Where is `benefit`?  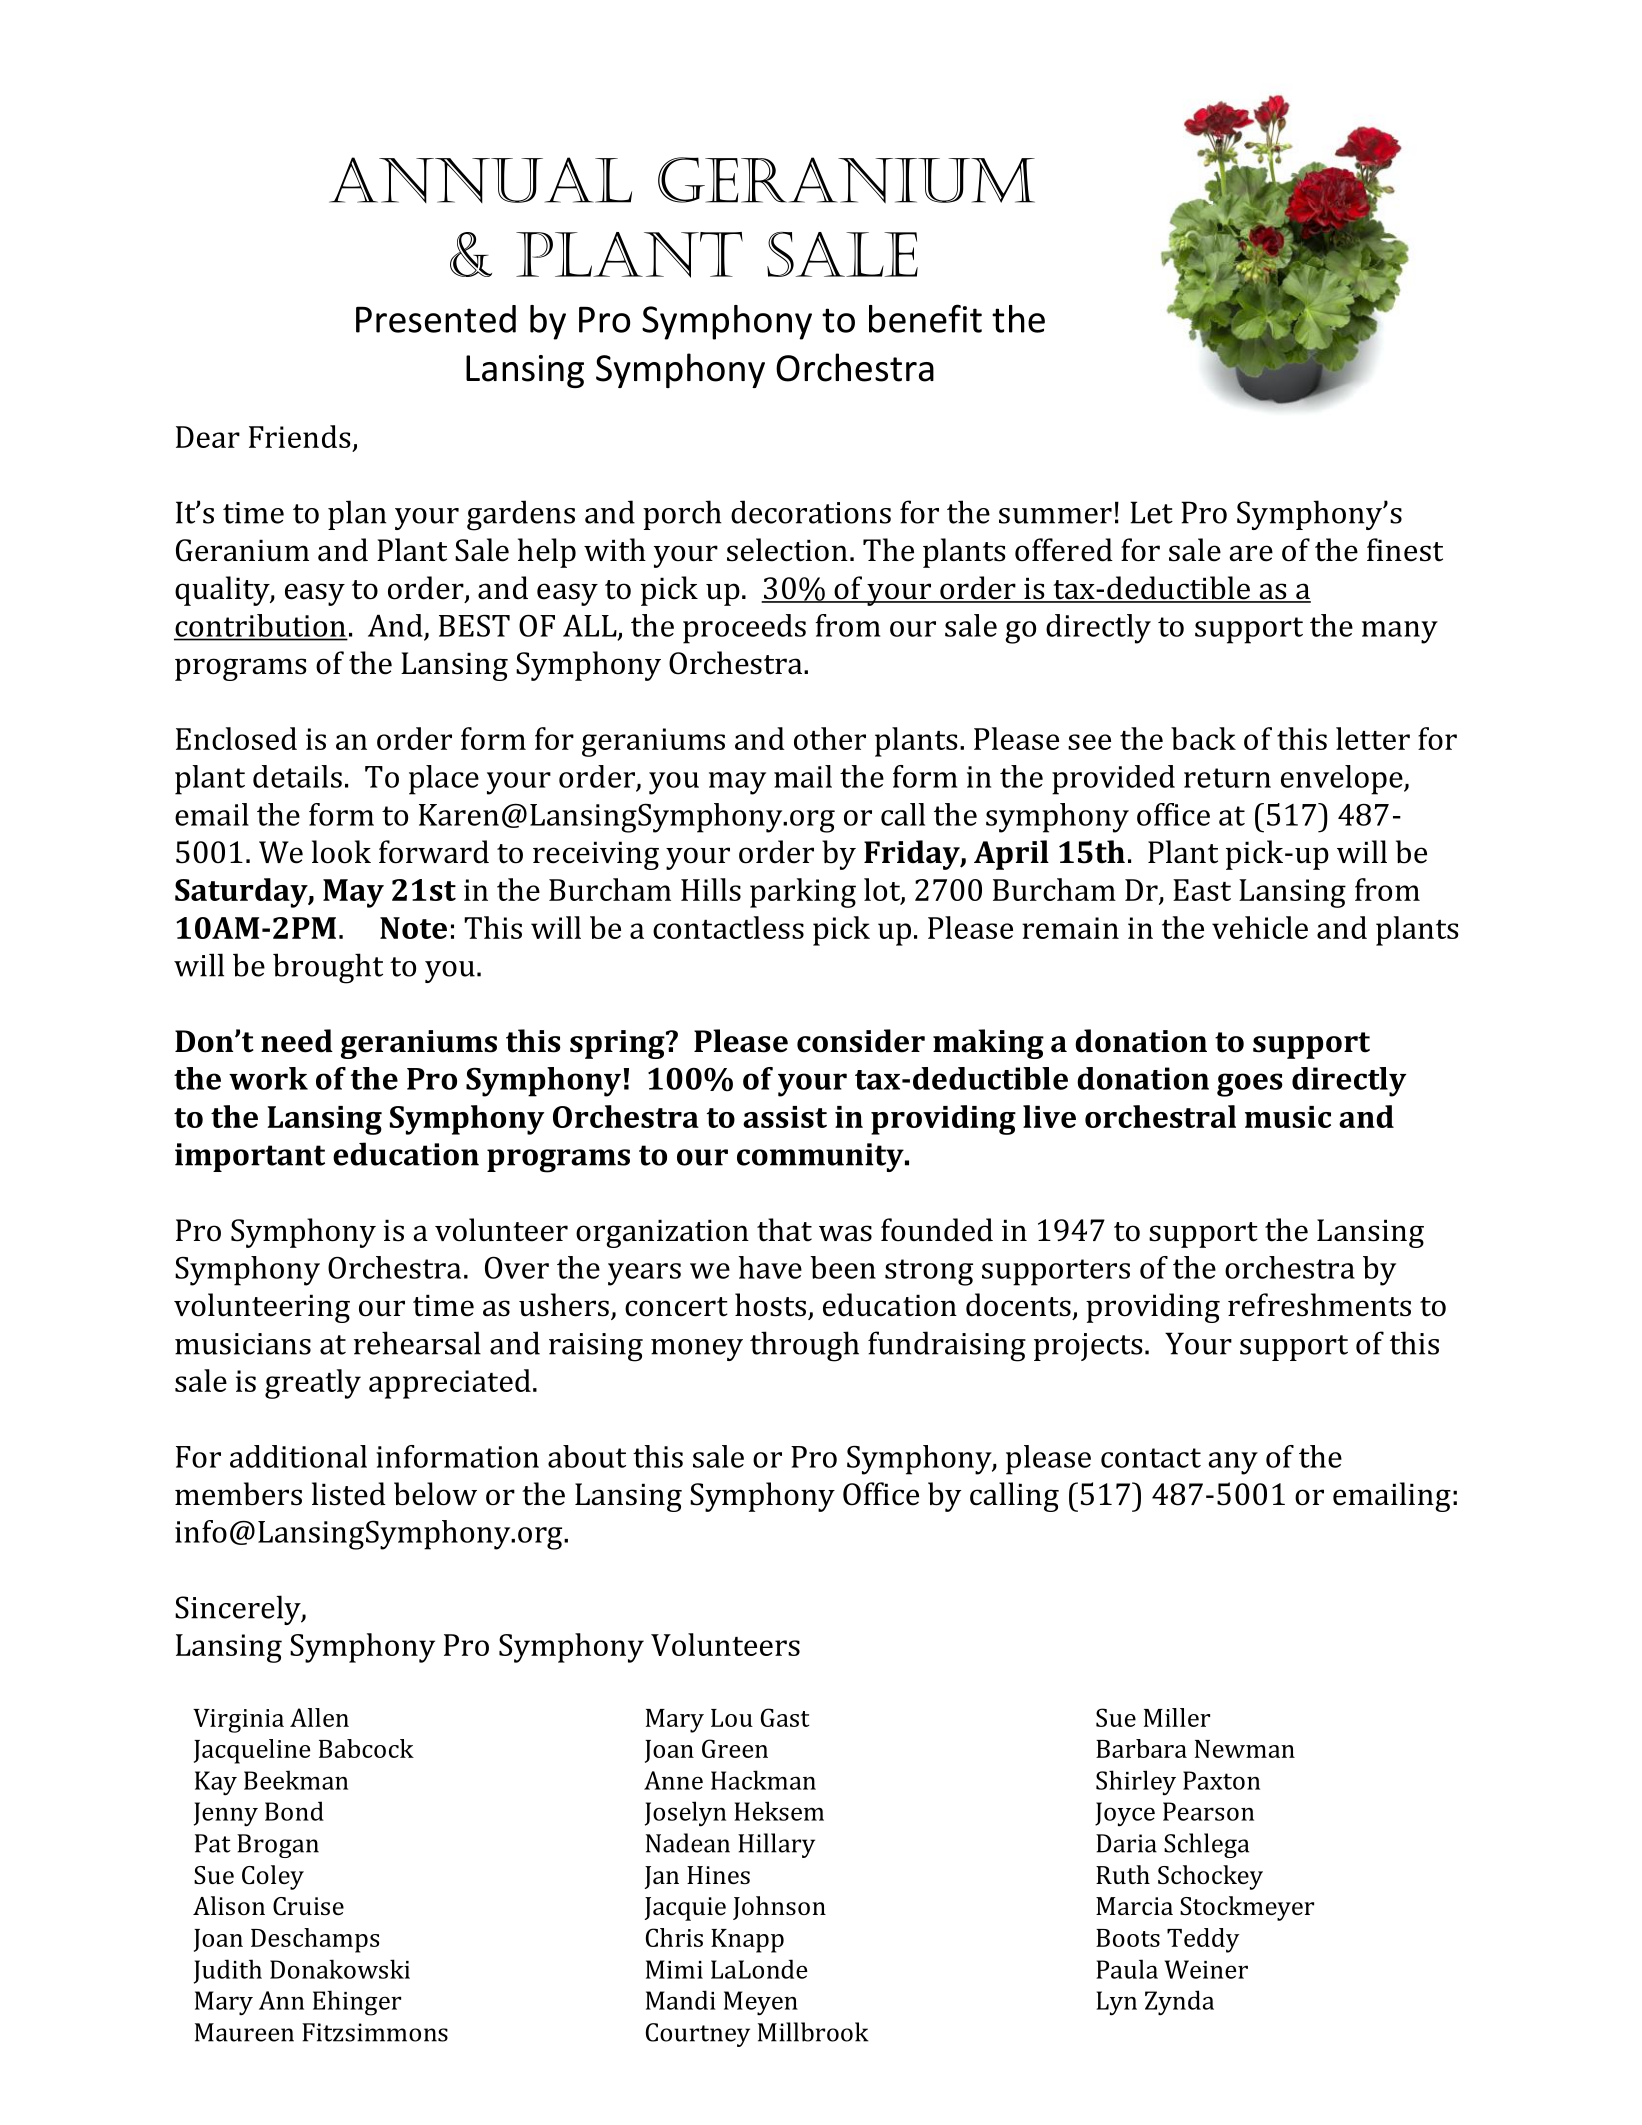
benefit is located at coordinates (925, 318).
